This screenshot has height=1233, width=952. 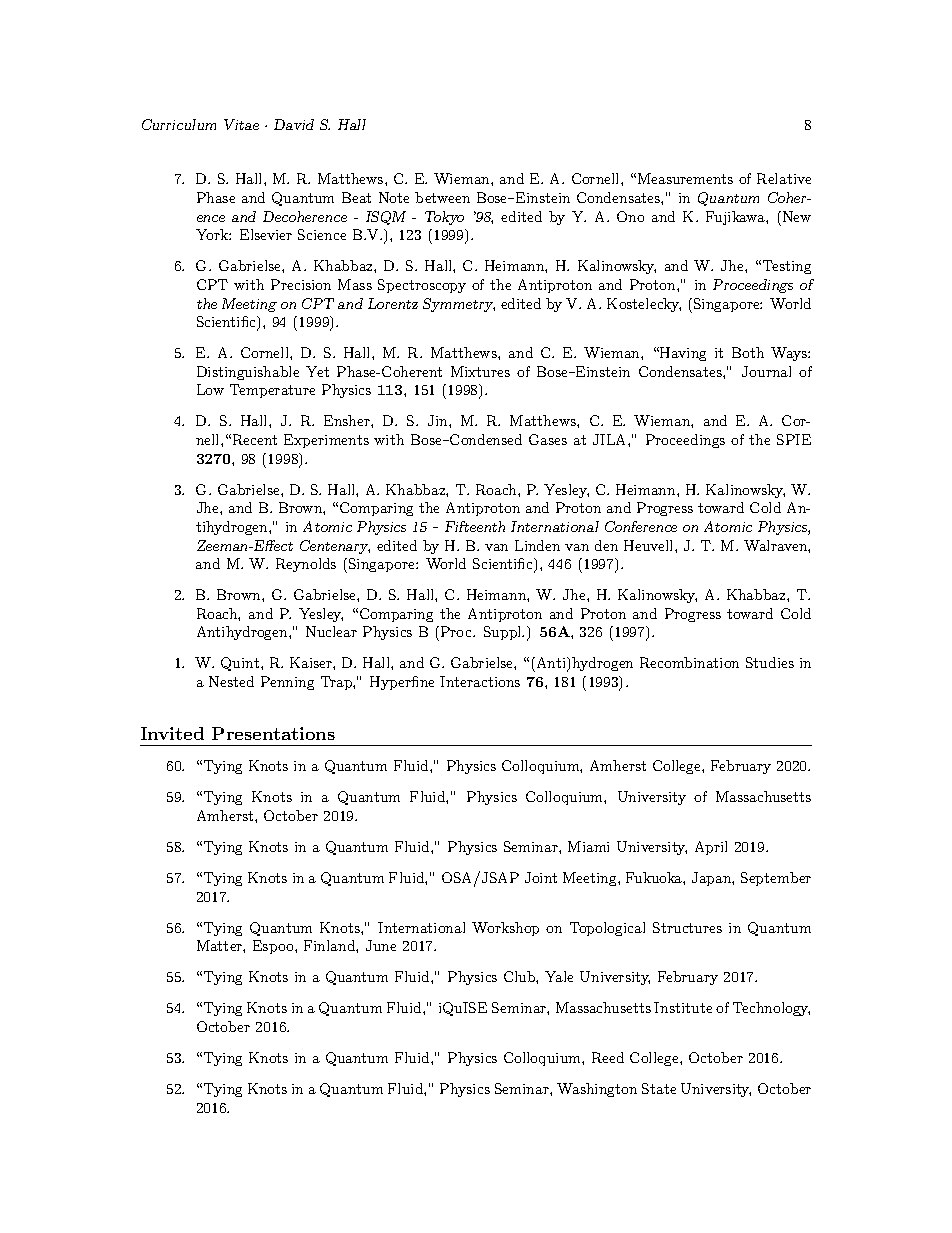 I want to click on Relative, so click(x=784, y=178).
